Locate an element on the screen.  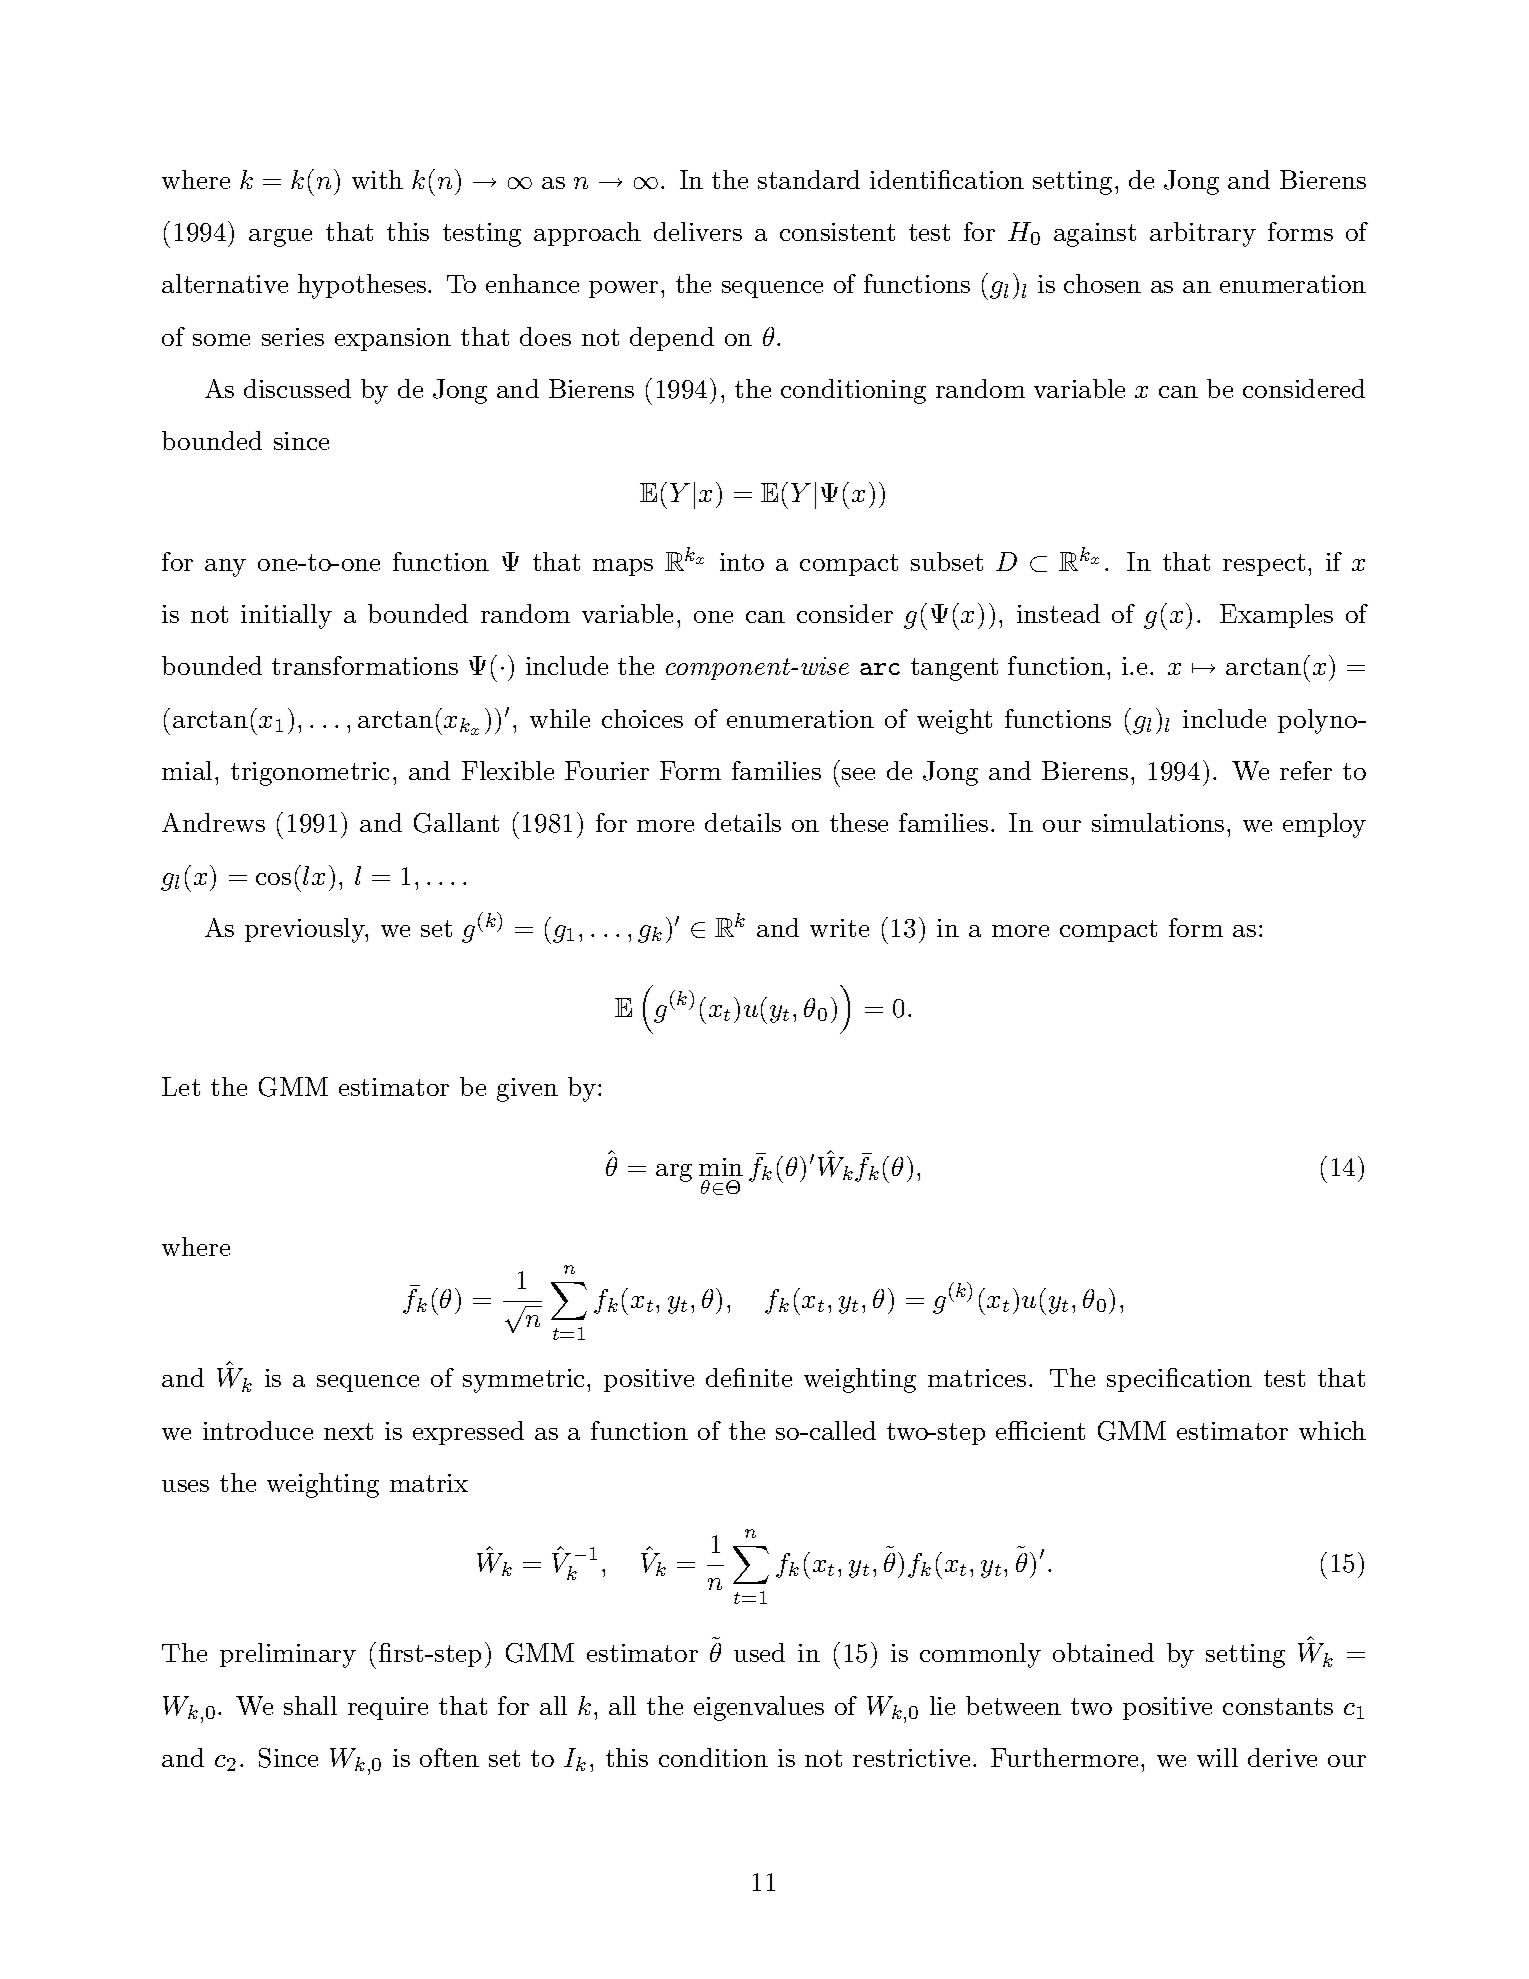
refer is located at coordinates (1306, 770).
